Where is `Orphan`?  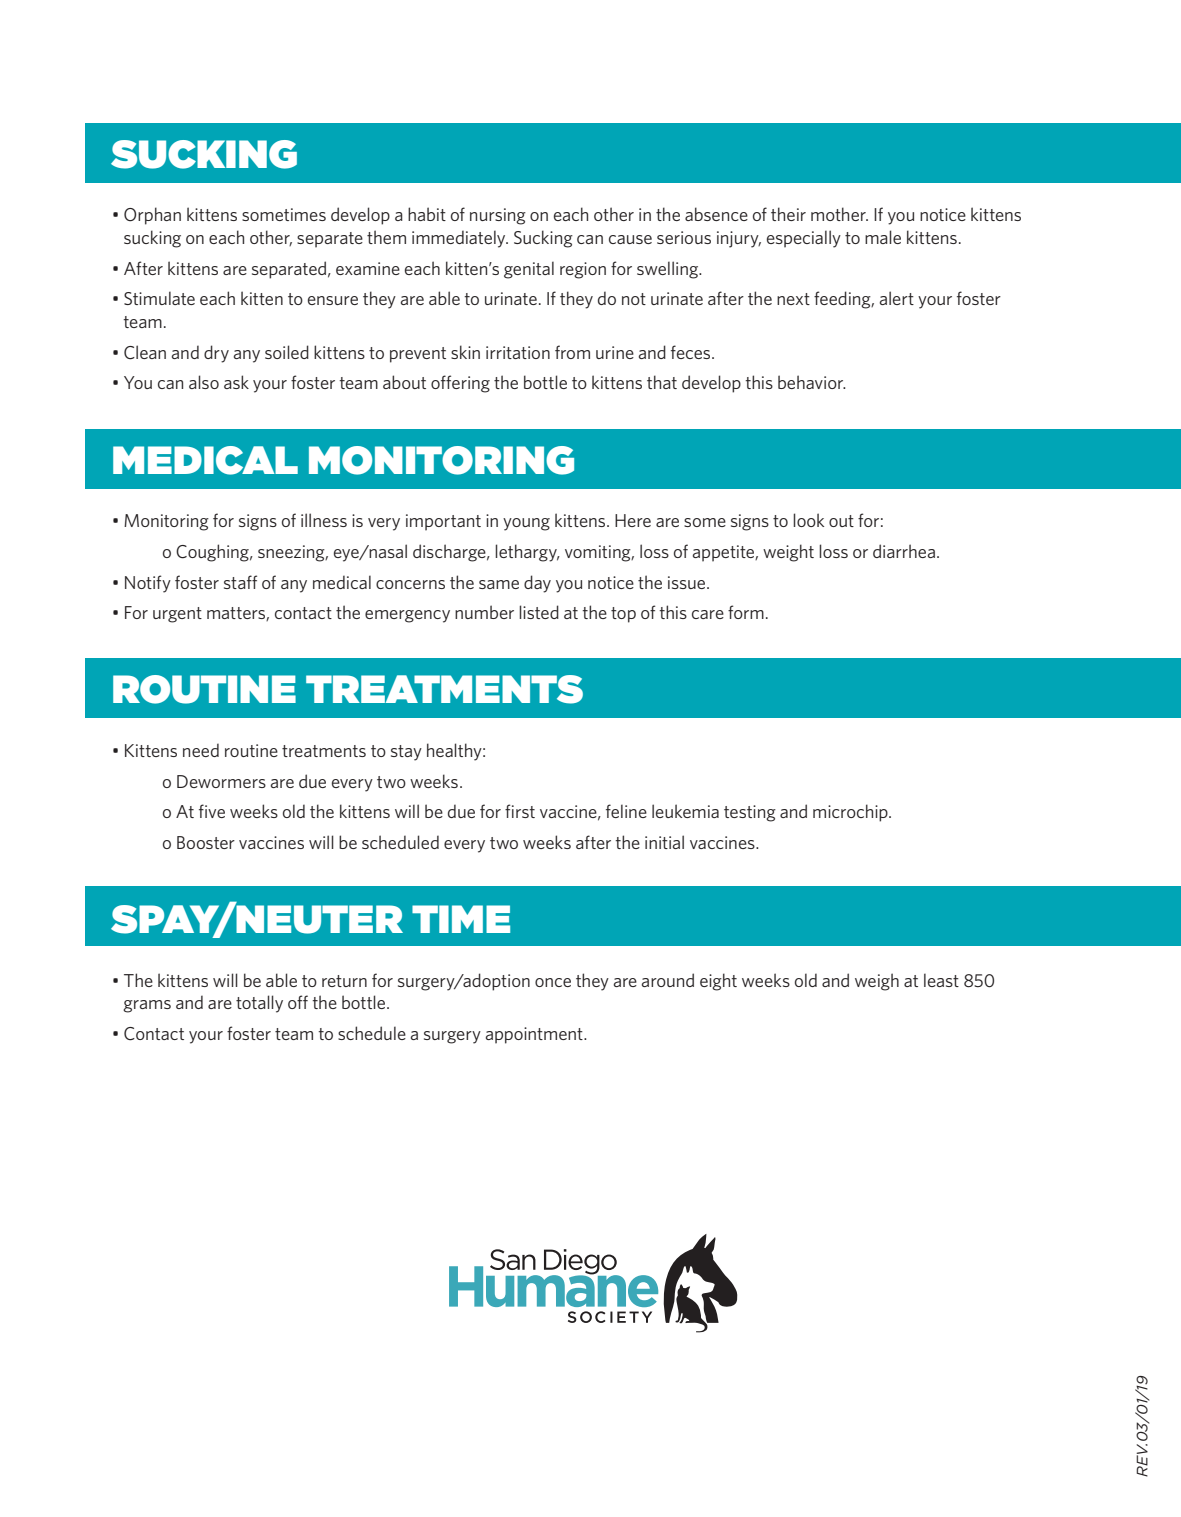 Orphan is located at coordinates (152, 216).
